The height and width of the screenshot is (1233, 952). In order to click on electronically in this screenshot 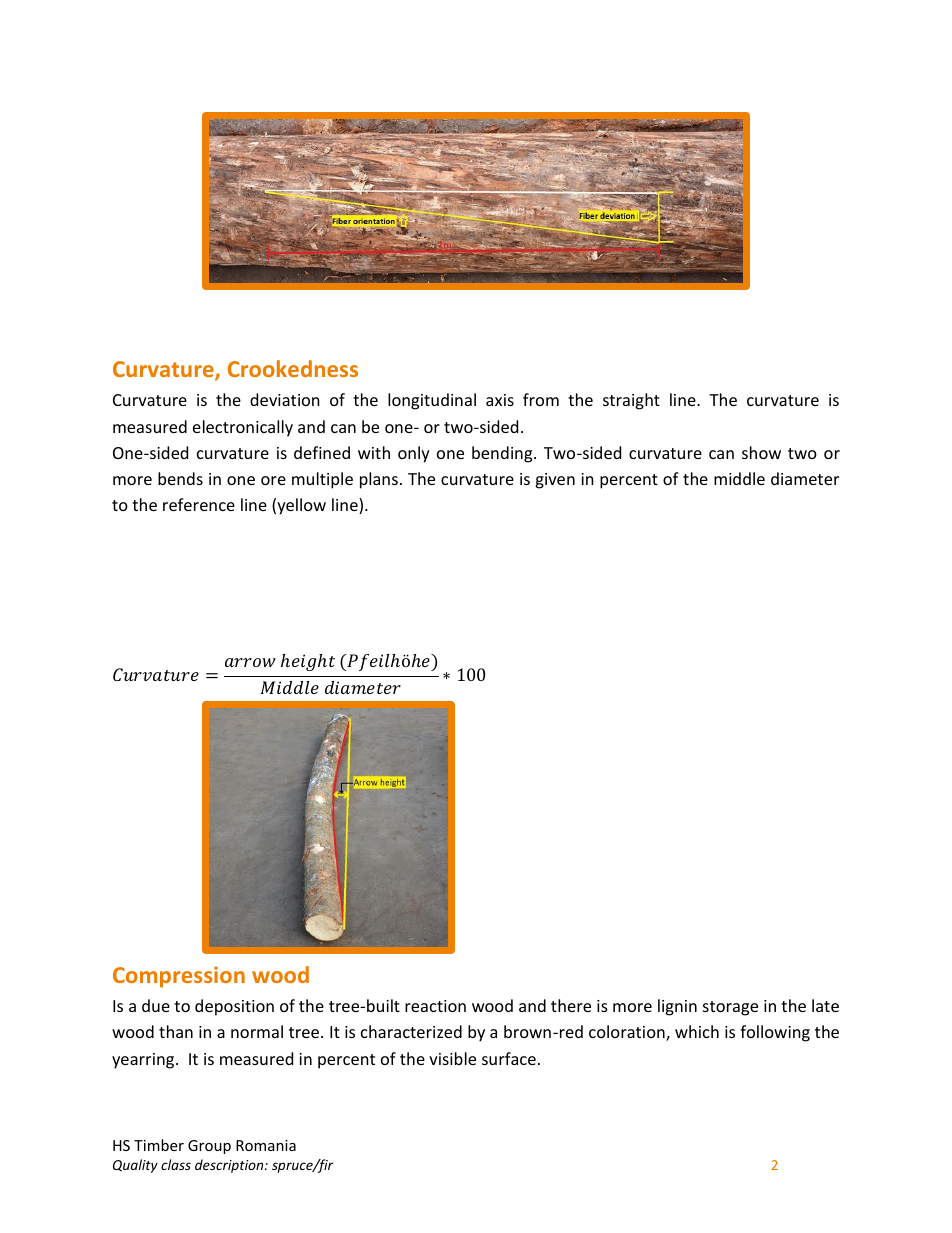, I will do `click(243, 428)`.
